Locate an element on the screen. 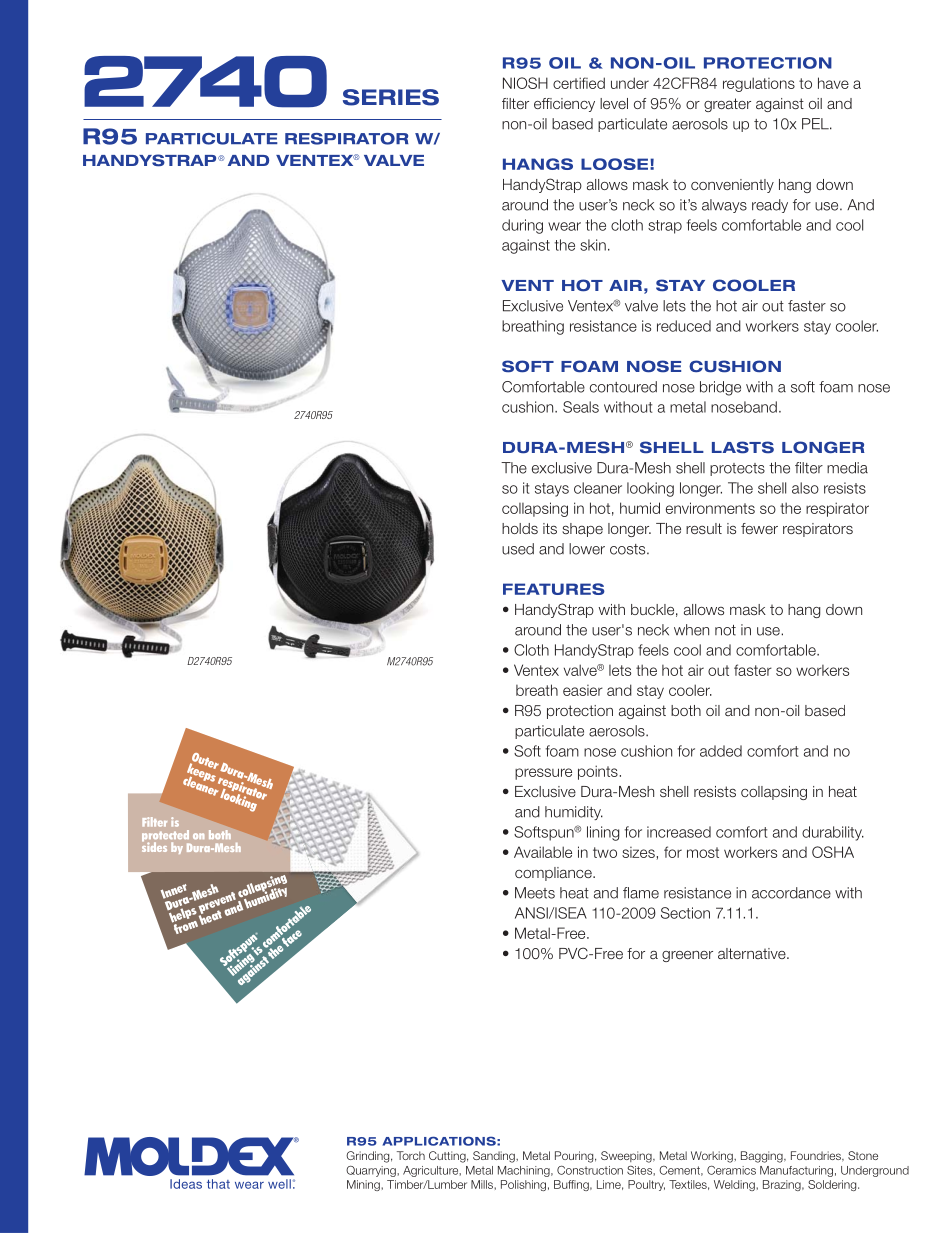 The height and width of the screenshot is (1233, 952). not is located at coordinates (725, 630).
